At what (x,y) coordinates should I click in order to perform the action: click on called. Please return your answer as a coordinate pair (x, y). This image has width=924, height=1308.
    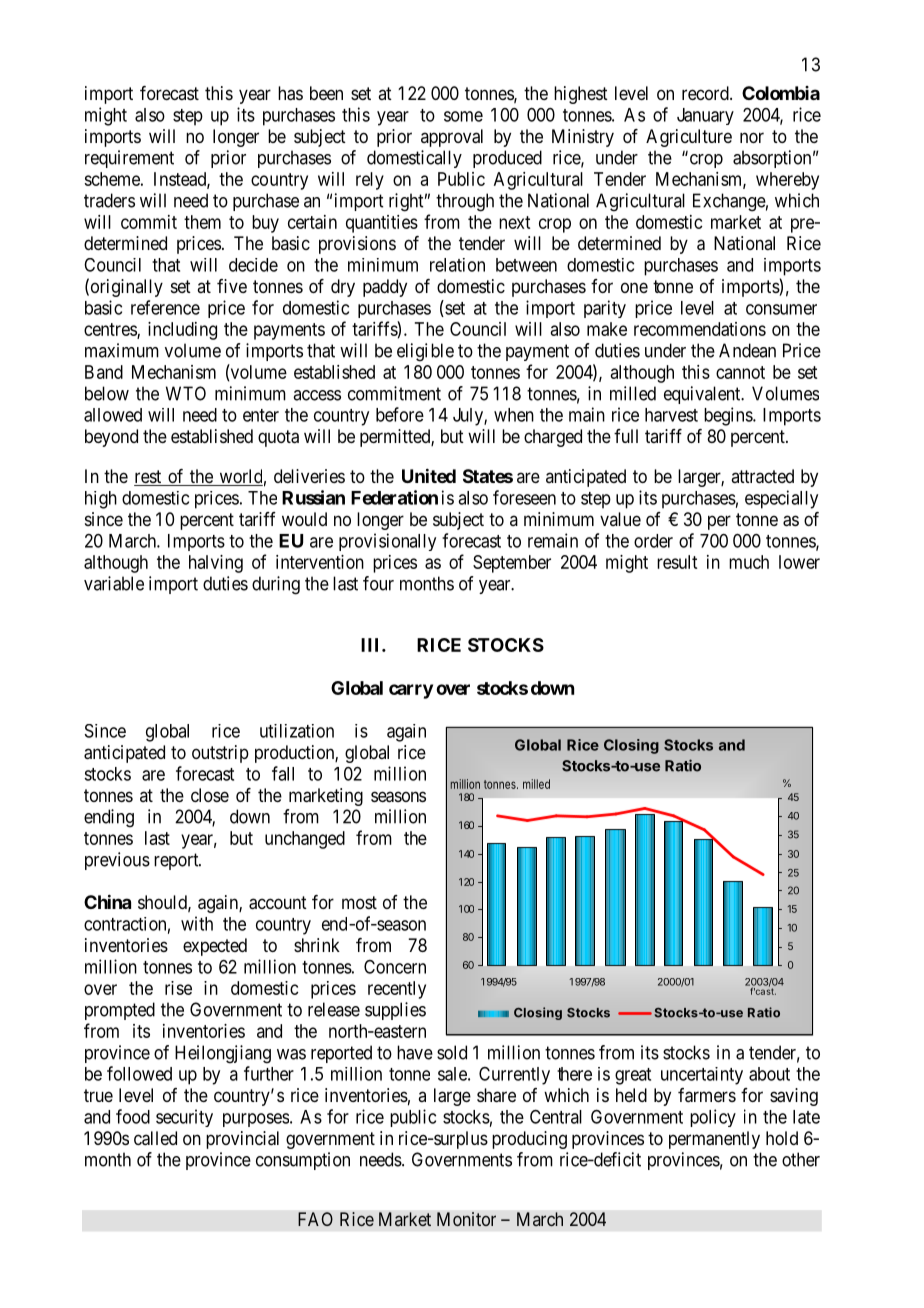
    Looking at the image, I should click on (155, 1138).
